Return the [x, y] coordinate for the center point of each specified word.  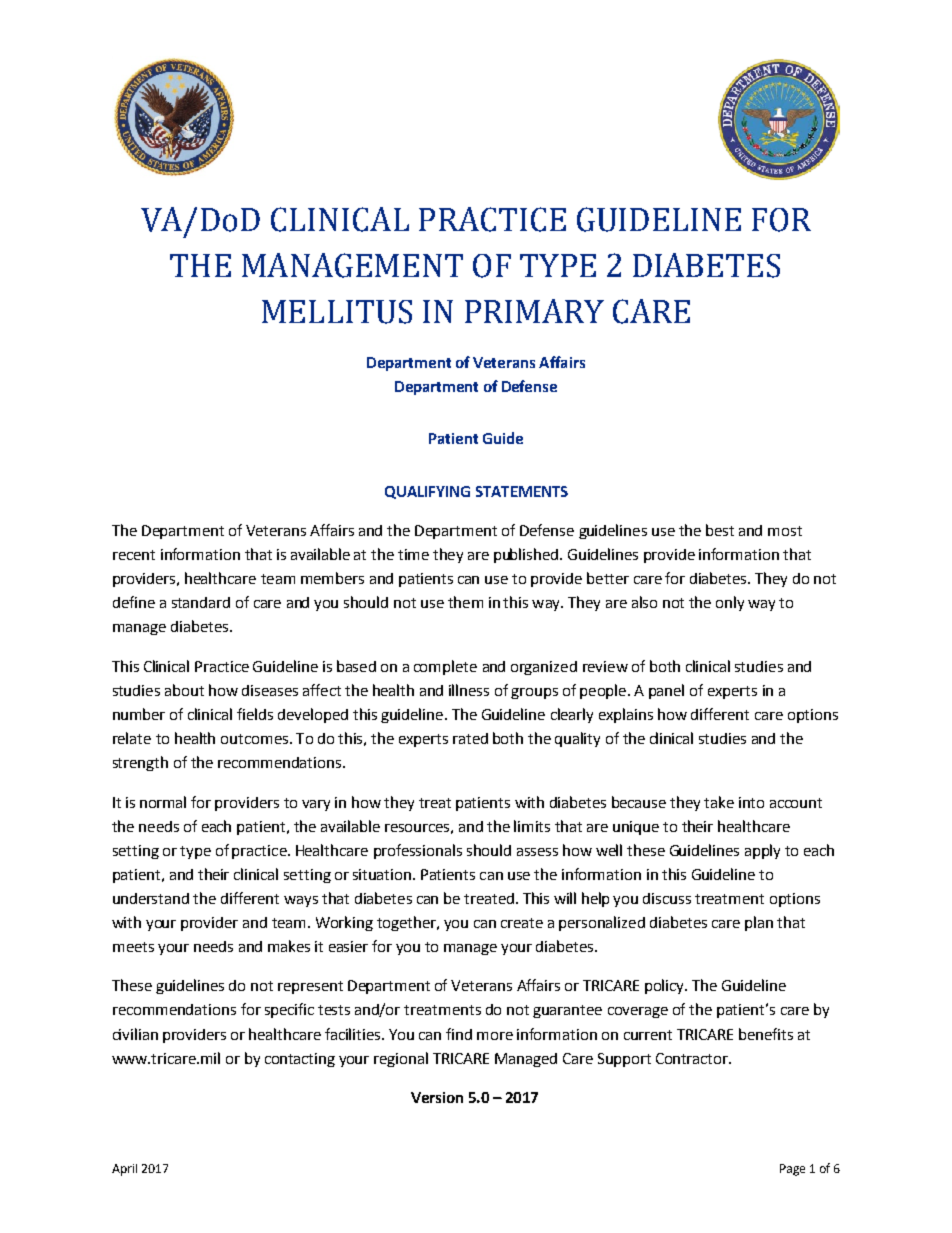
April [124, 1170]
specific [289, 1010]
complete [445, 667]
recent [134, 555]
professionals [418, 851]
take [719, 802]
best [720, 530]
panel [666, 691]
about [184, 690]
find [459, 1034]
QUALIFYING [427, 492]
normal [163, 802]
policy [665, 986]
